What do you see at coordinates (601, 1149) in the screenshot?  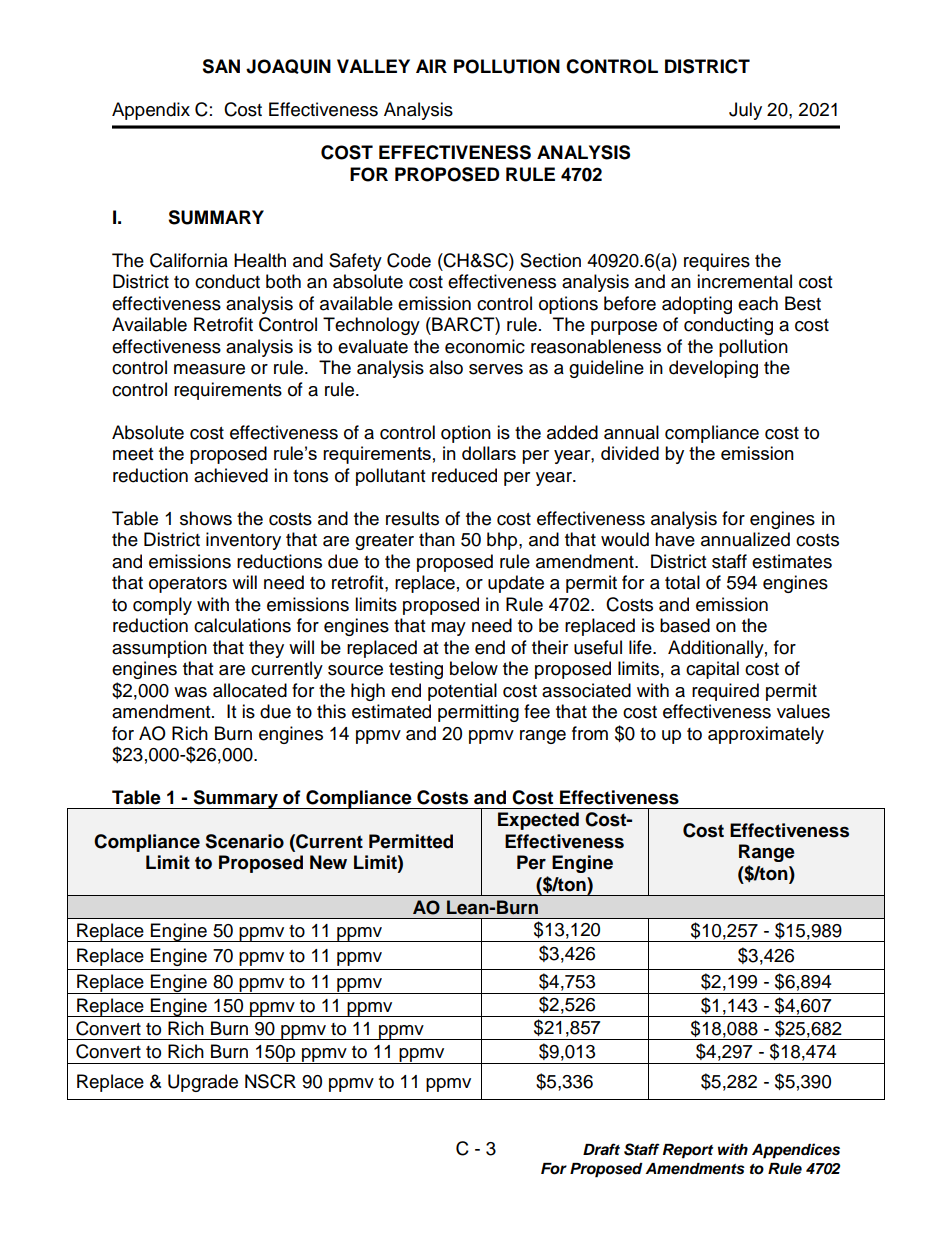 I see `Draft` at bounding box center [601, 1149].
